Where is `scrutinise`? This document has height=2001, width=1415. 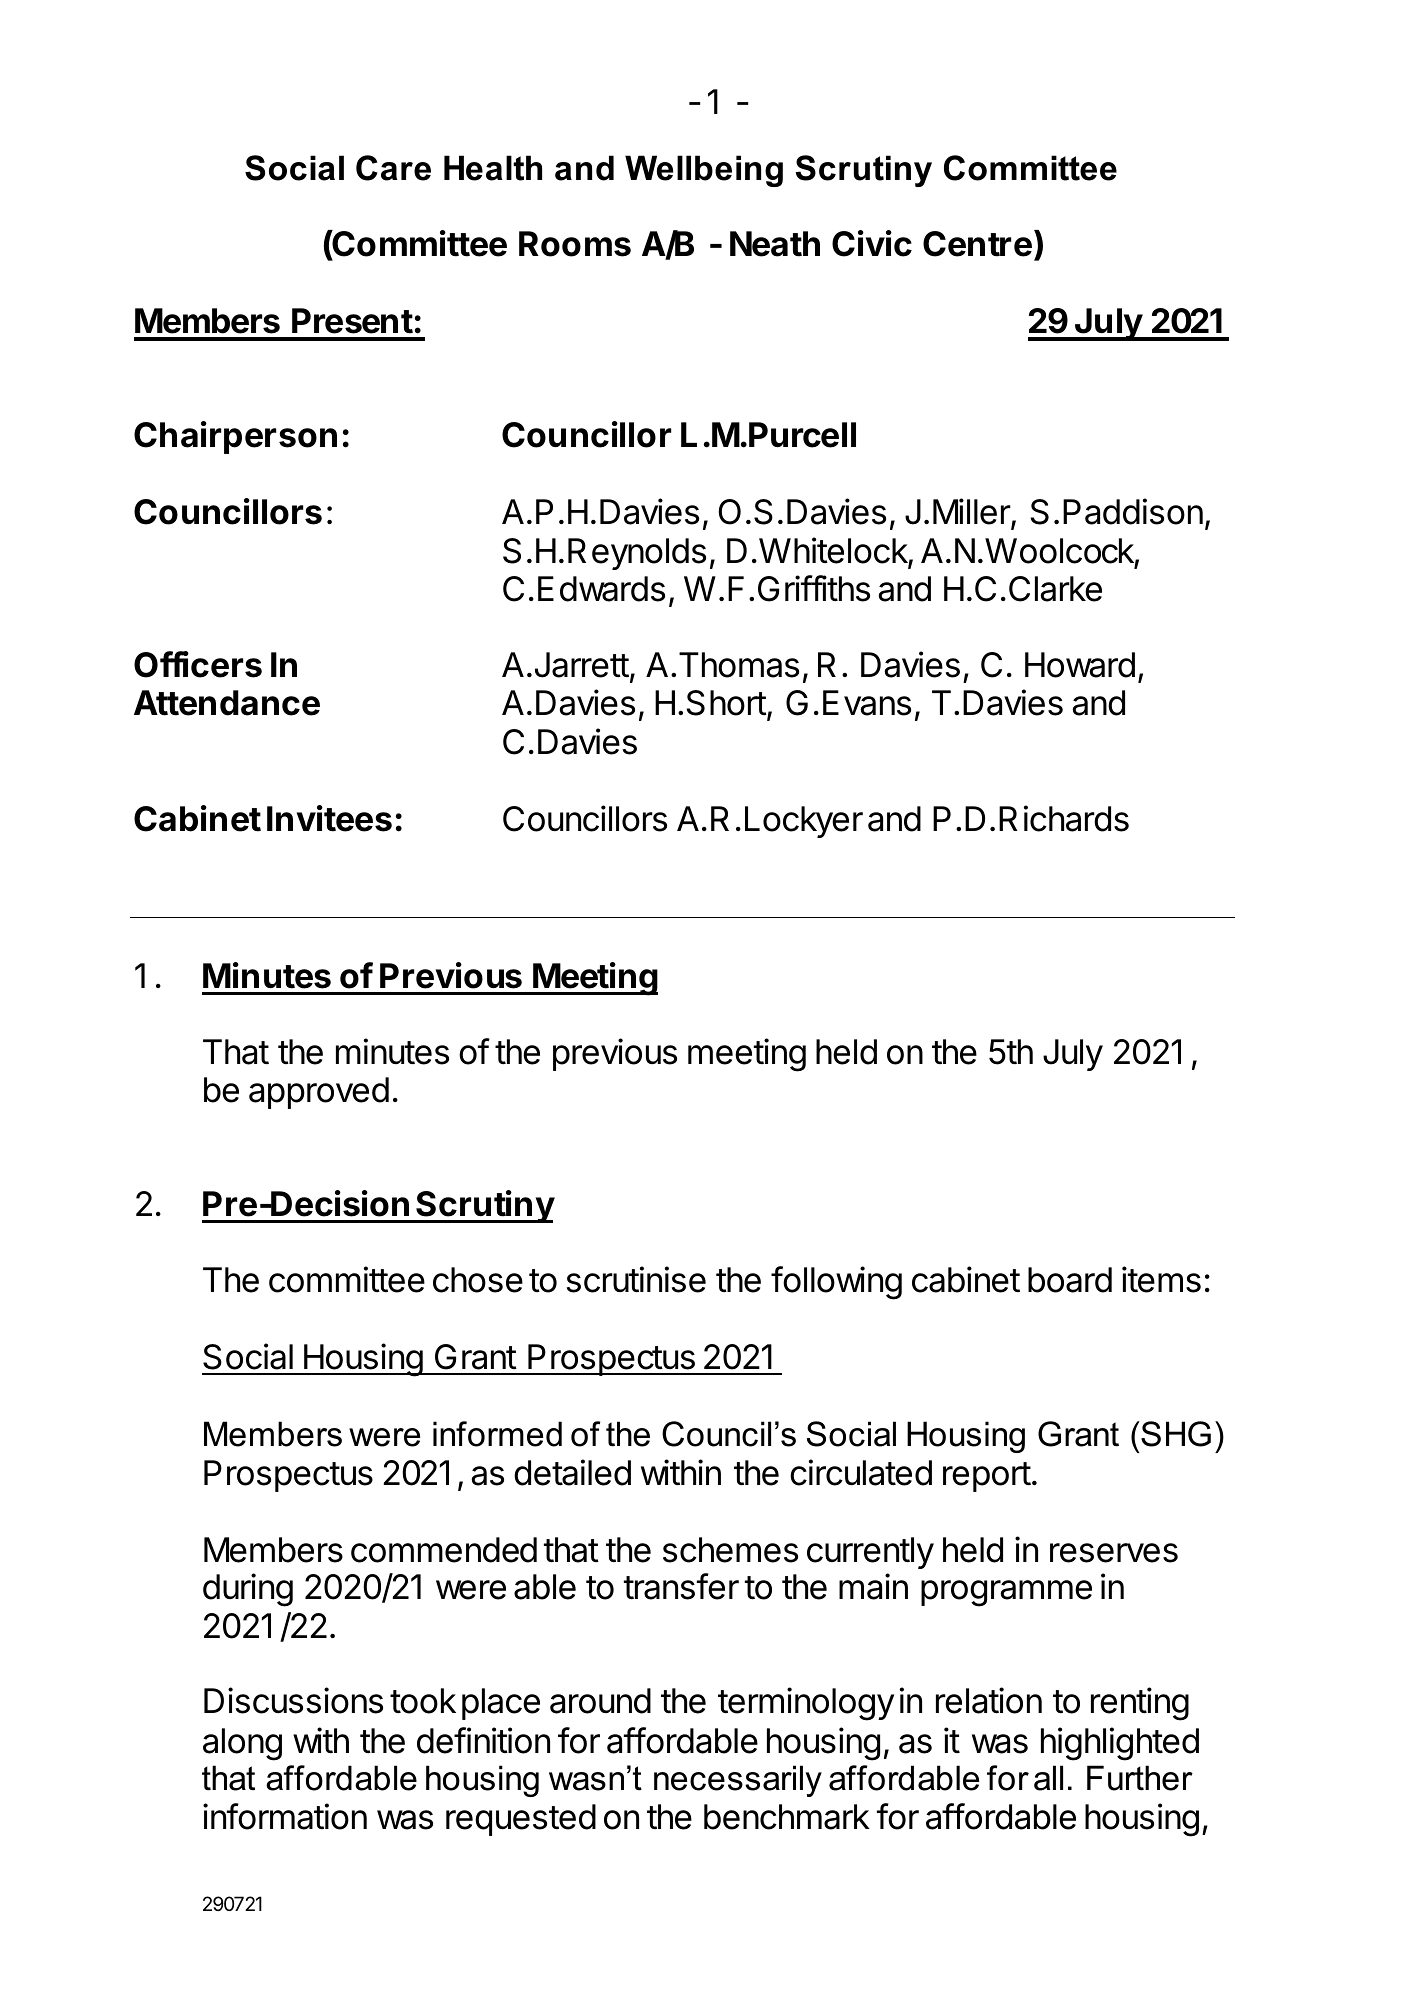
scrutinise is located at coordinates (636, 1279).
